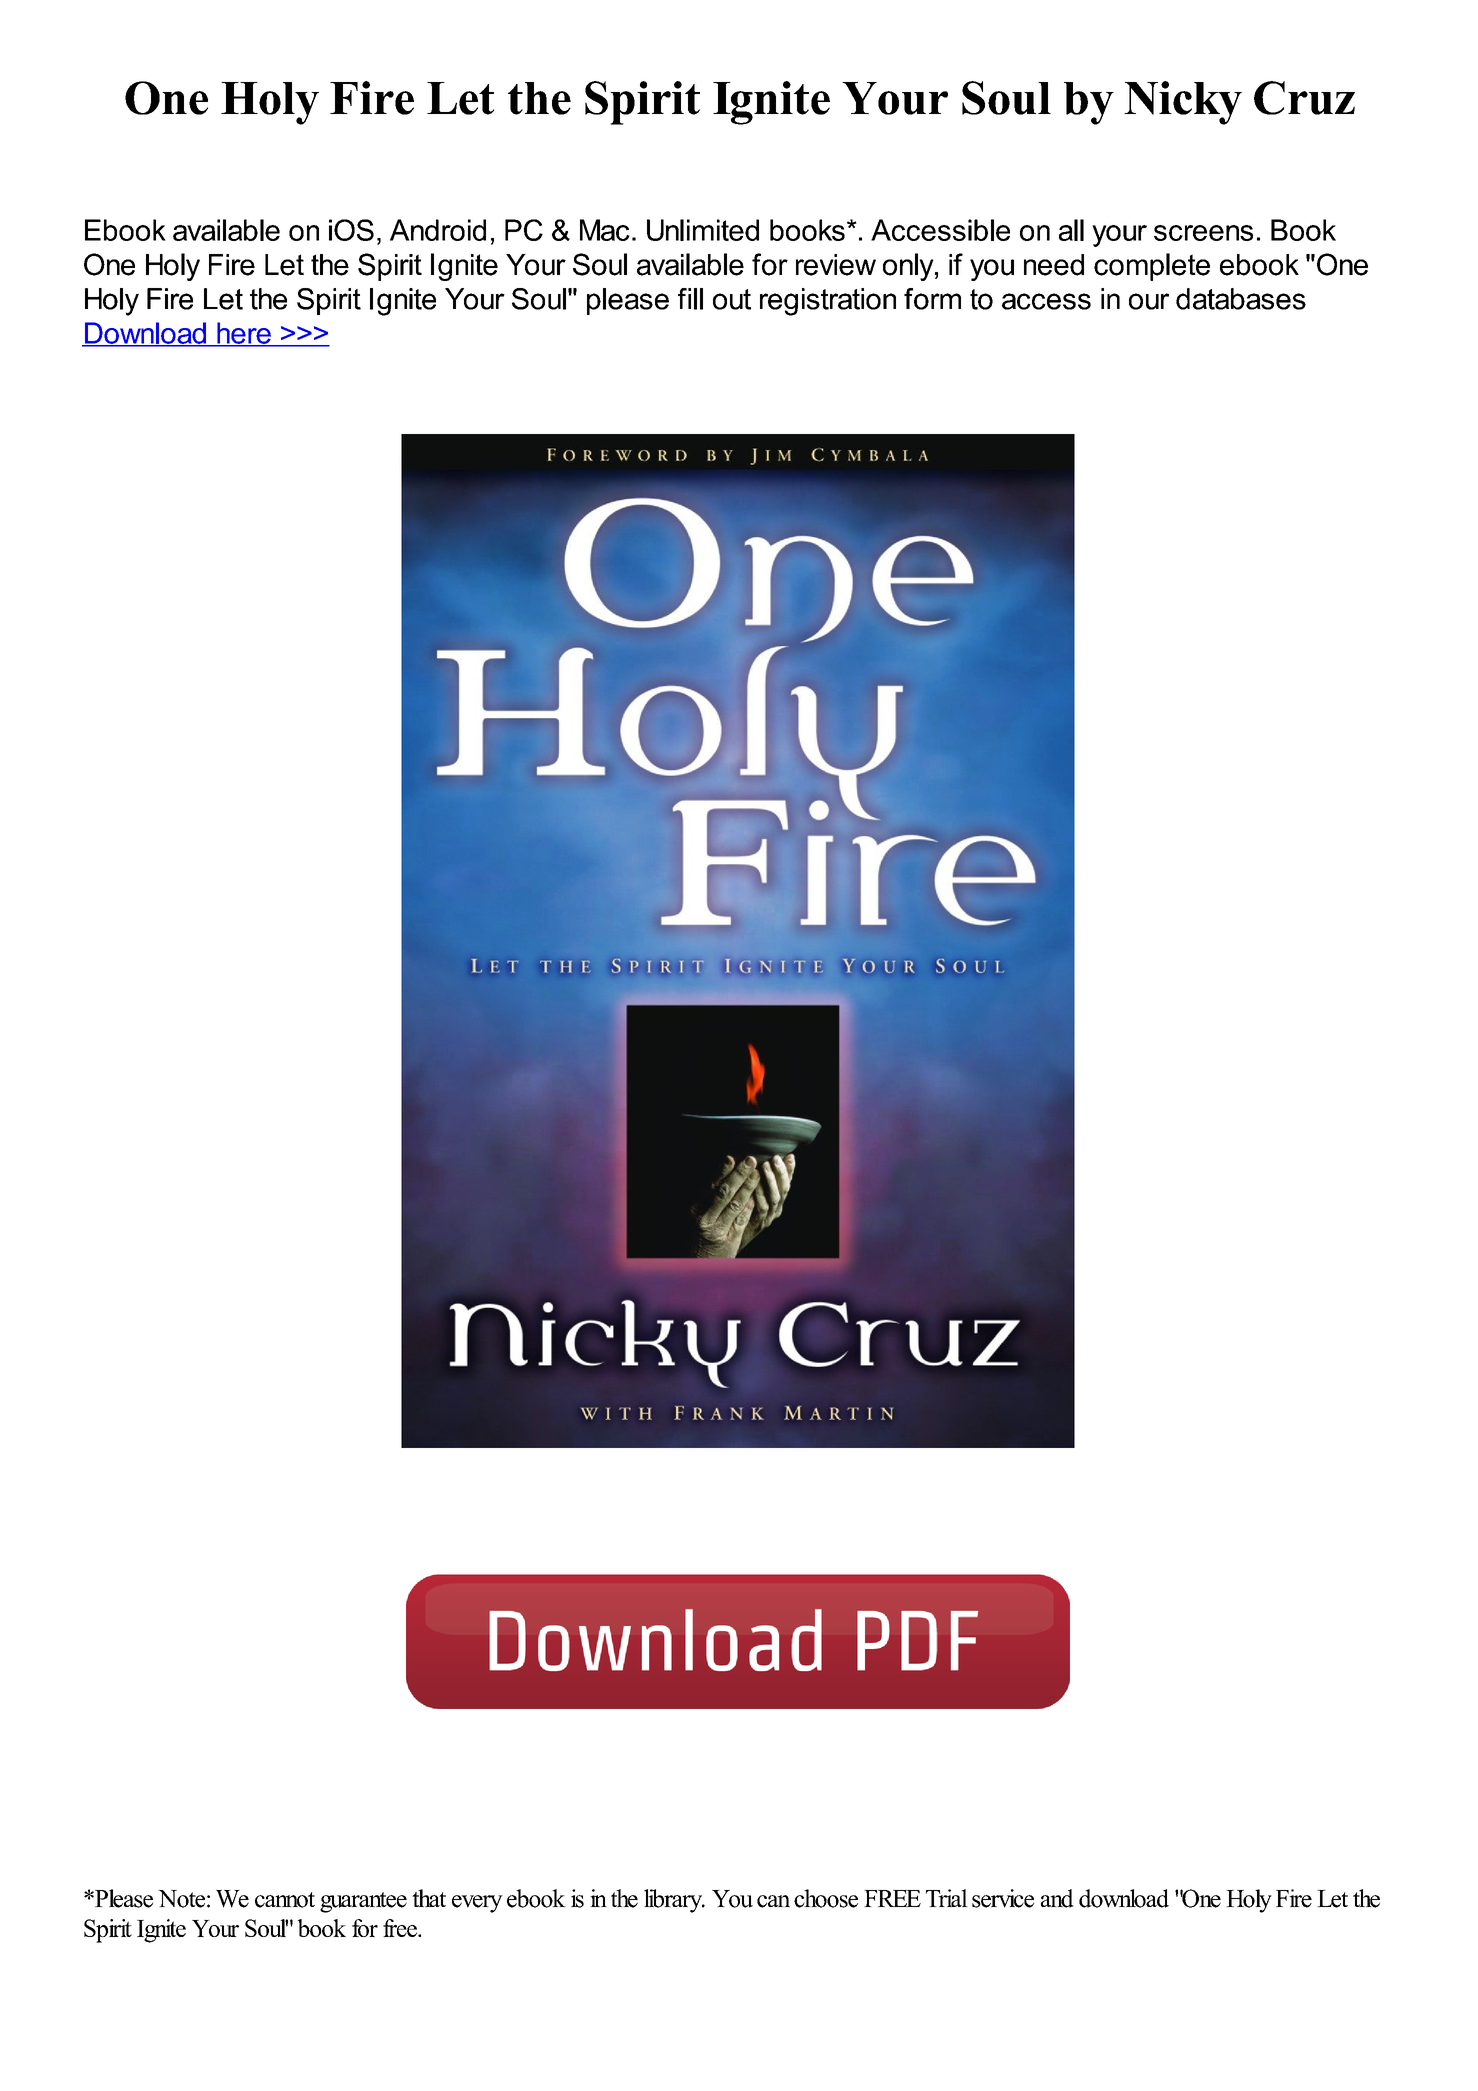 Image resolution: width=1478 pixels, height=2091 pixels. What do you see at coordinates (690, 299) in the document?
I see `fill` at bounding box center [690, 299].
